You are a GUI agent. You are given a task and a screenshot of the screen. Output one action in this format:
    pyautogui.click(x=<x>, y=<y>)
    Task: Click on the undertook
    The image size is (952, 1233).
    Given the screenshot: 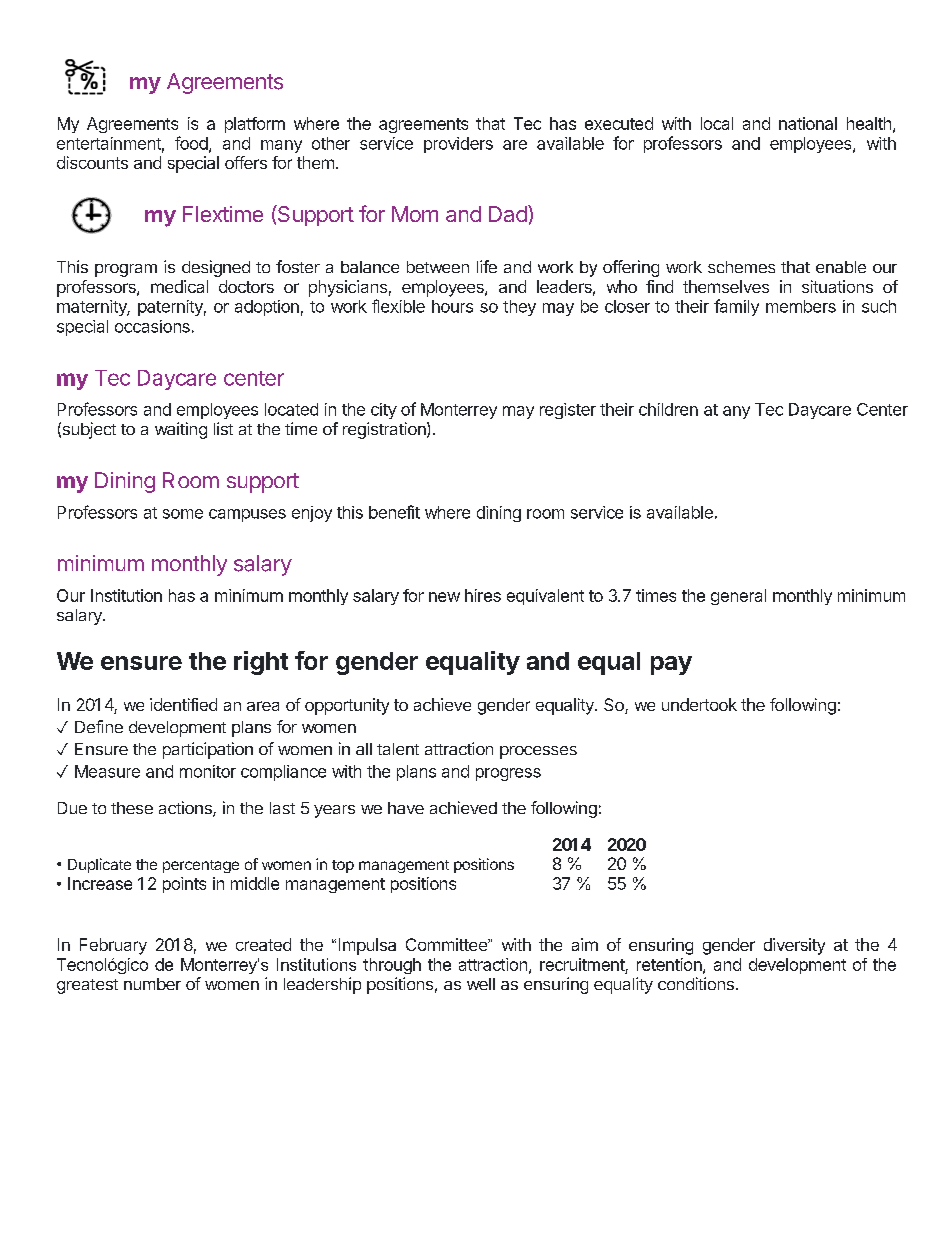 What is the action you would take?
    pyautogui.click(x=699, y=704)
